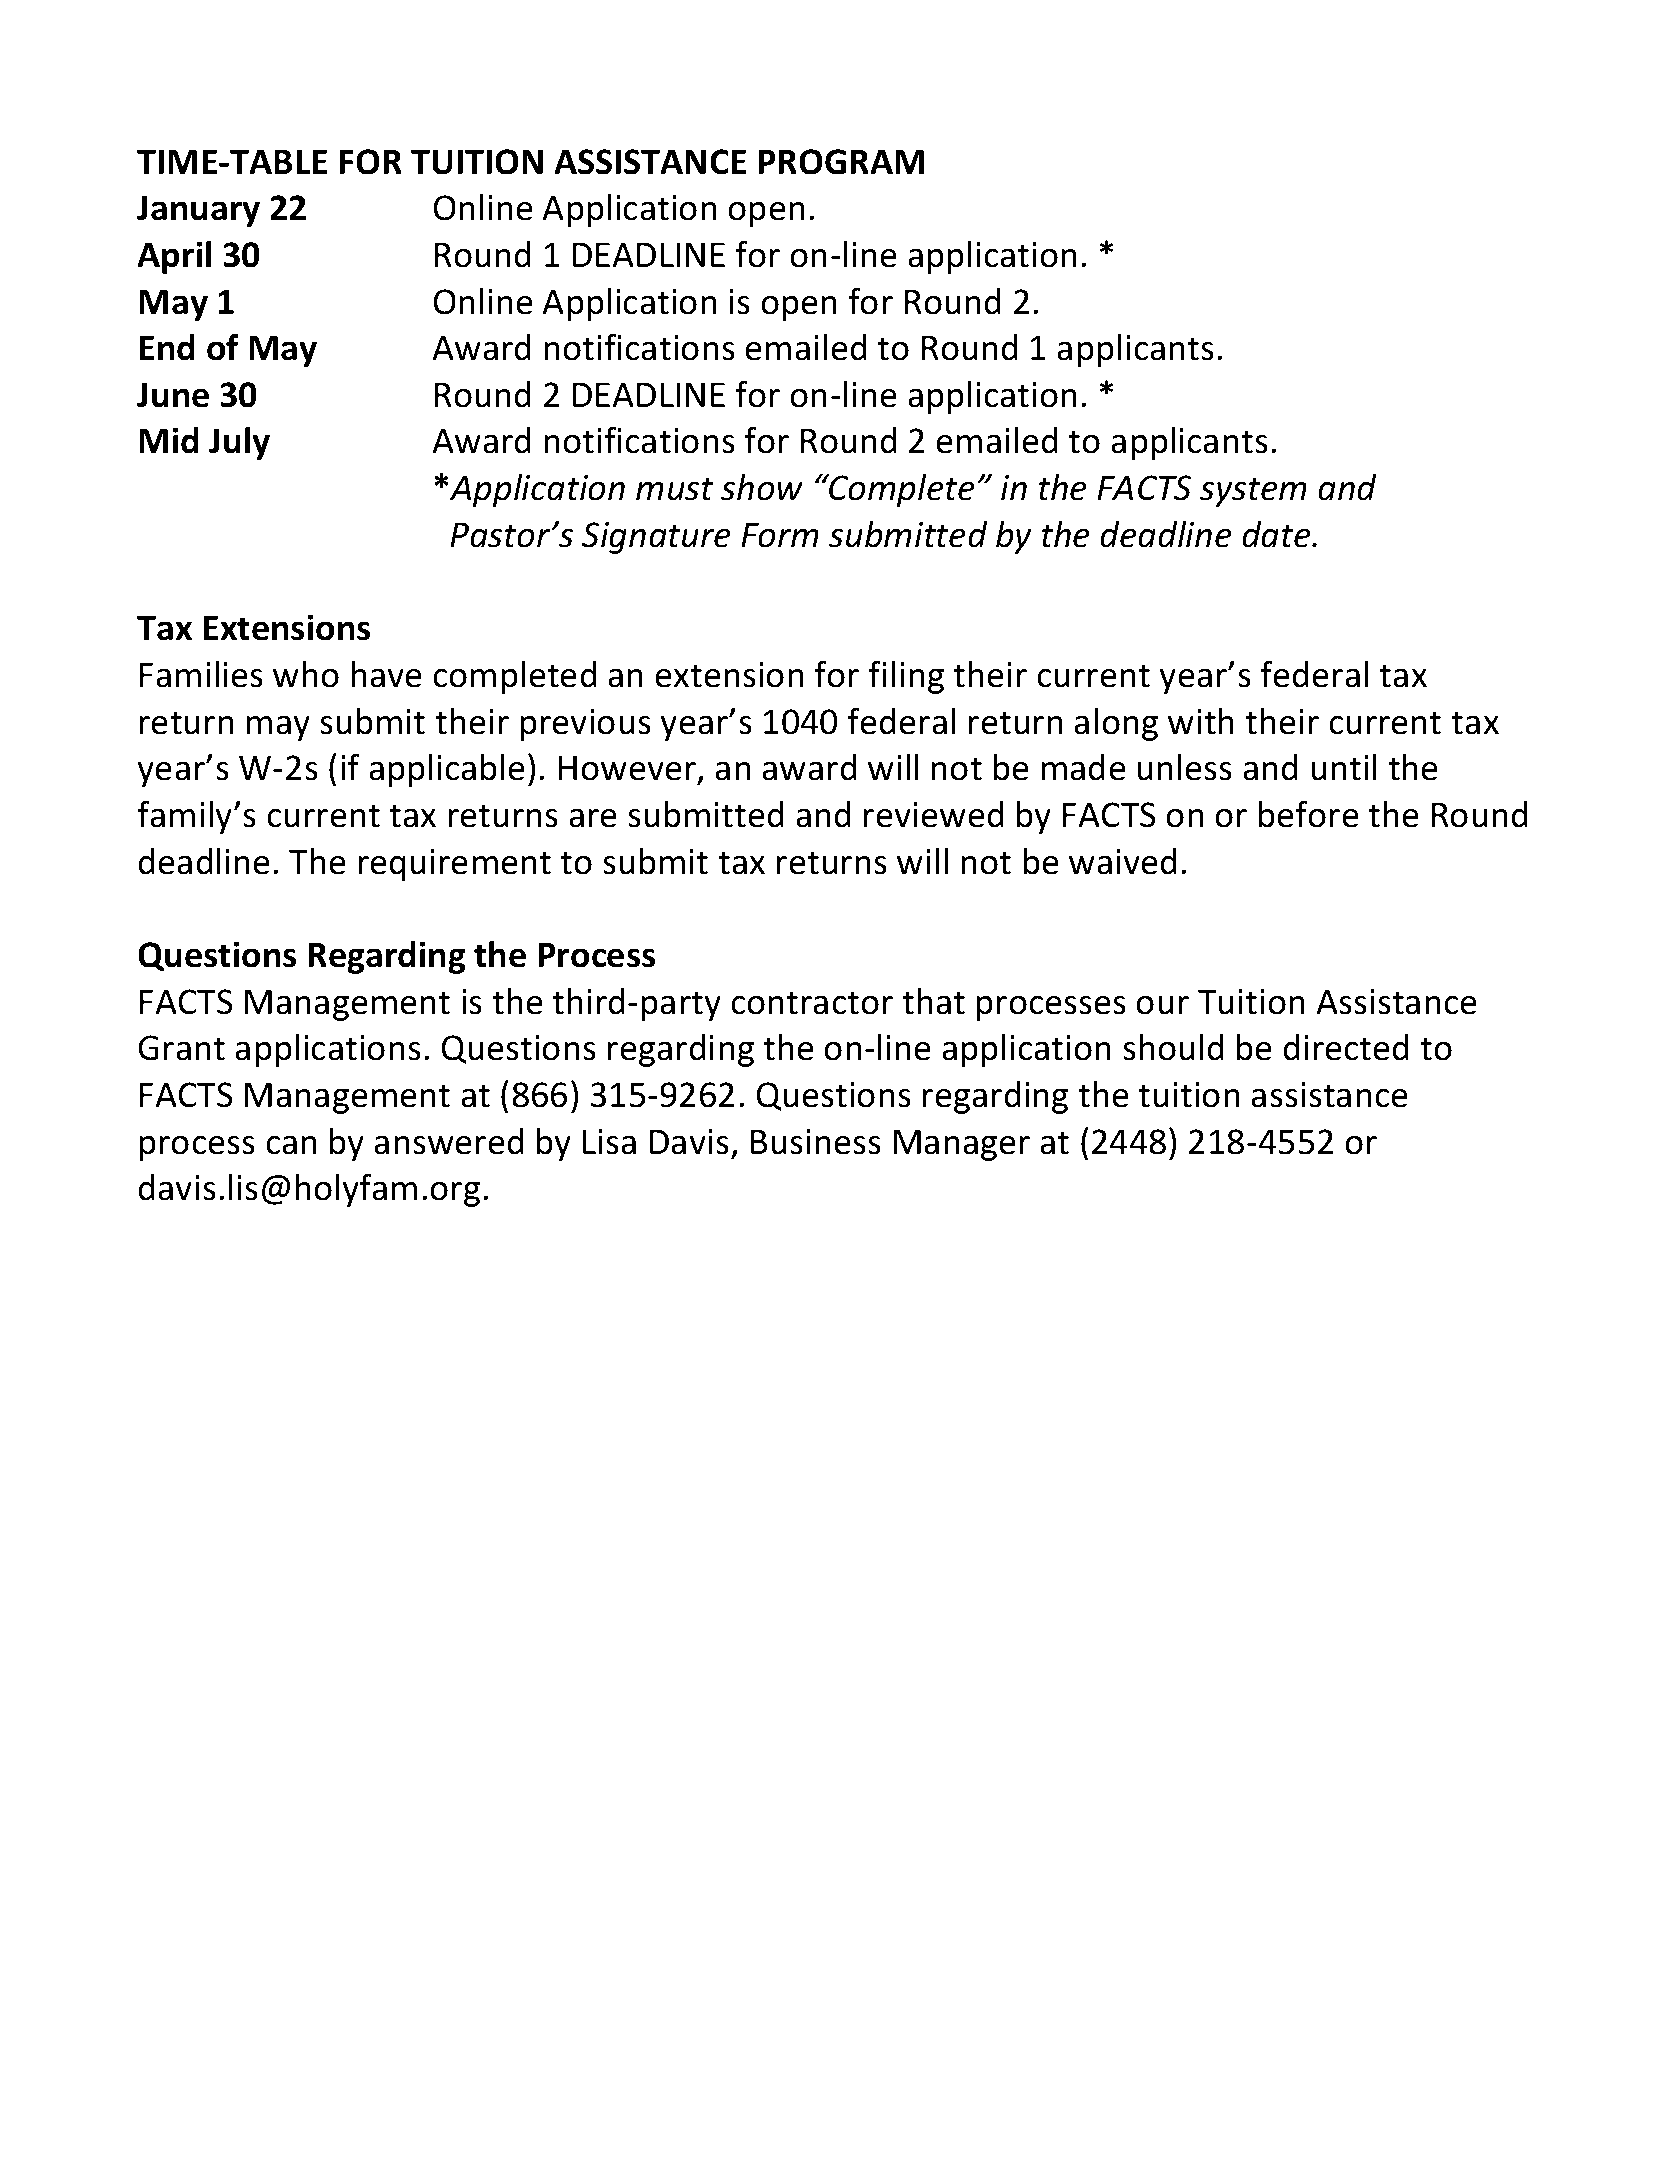 This image has height=2163, width=1671. Describe the element at coordinates (173, 395) in the image. I see `June` at that location.
